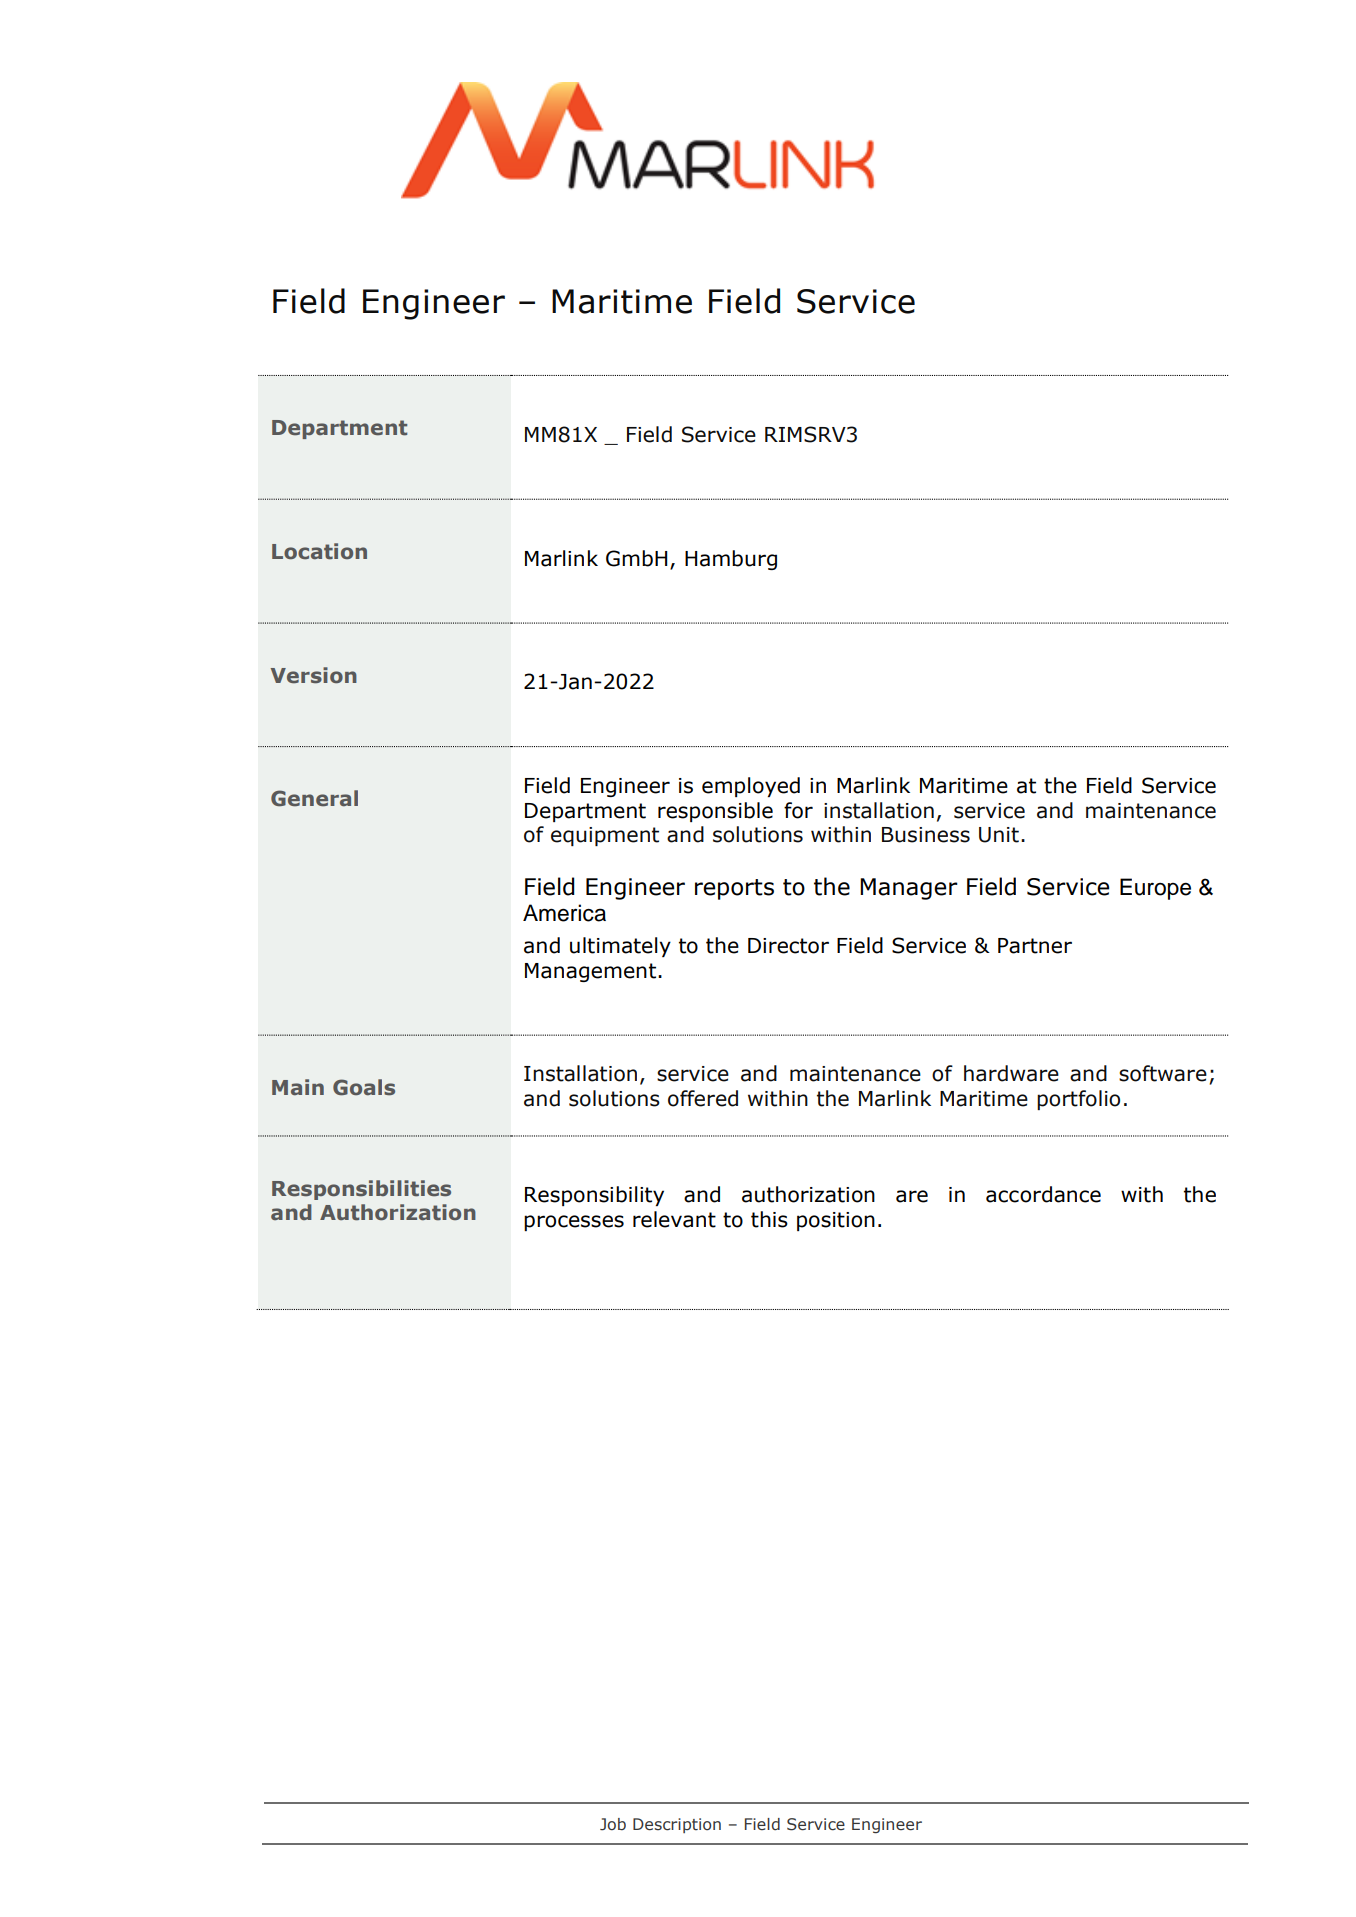 Image resolution: width=1356 pixels, height=1917 pixels. I want to click on accordance, so click(1043, 1194).
